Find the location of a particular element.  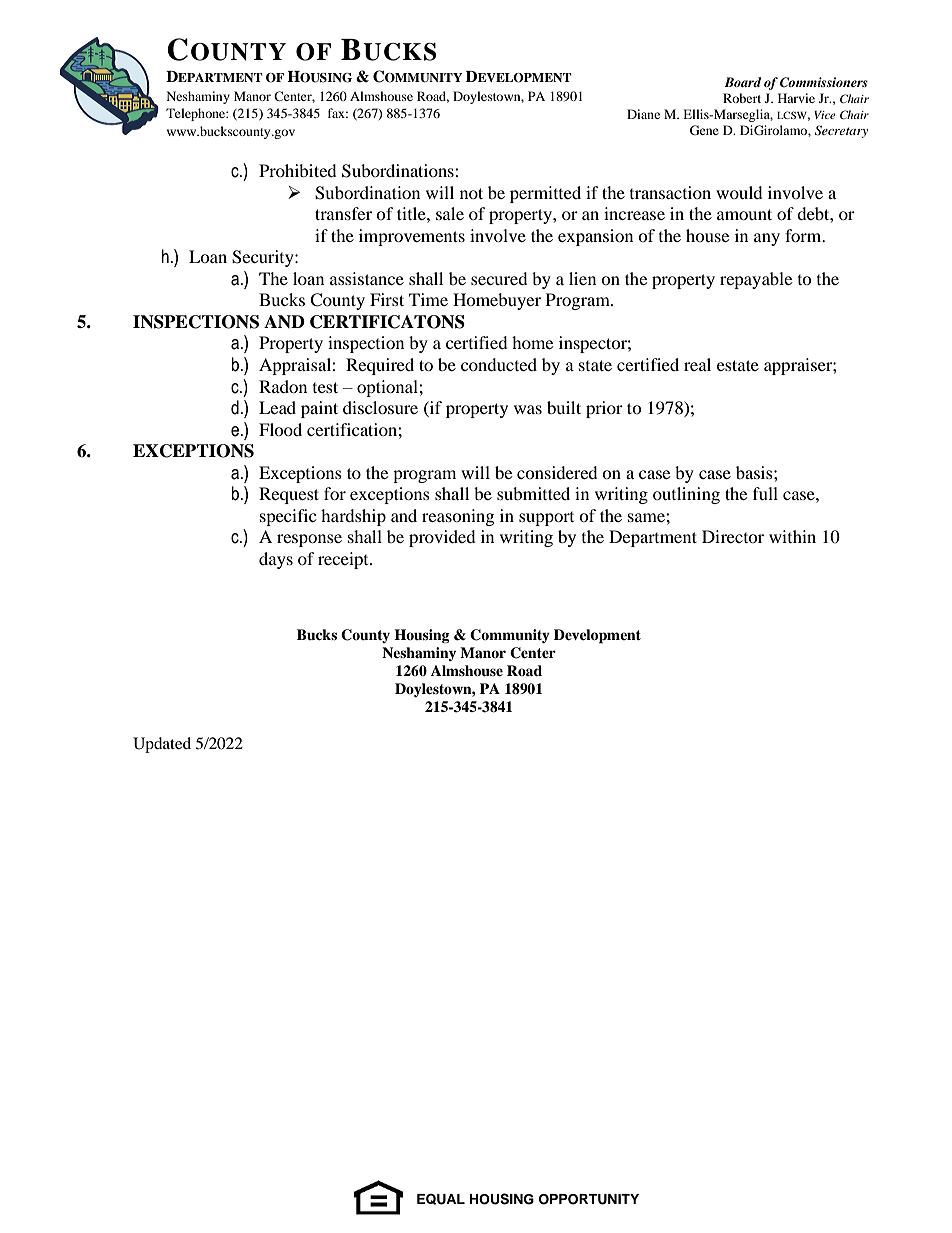

EQUAL is located at coordinates (441, 1199).
